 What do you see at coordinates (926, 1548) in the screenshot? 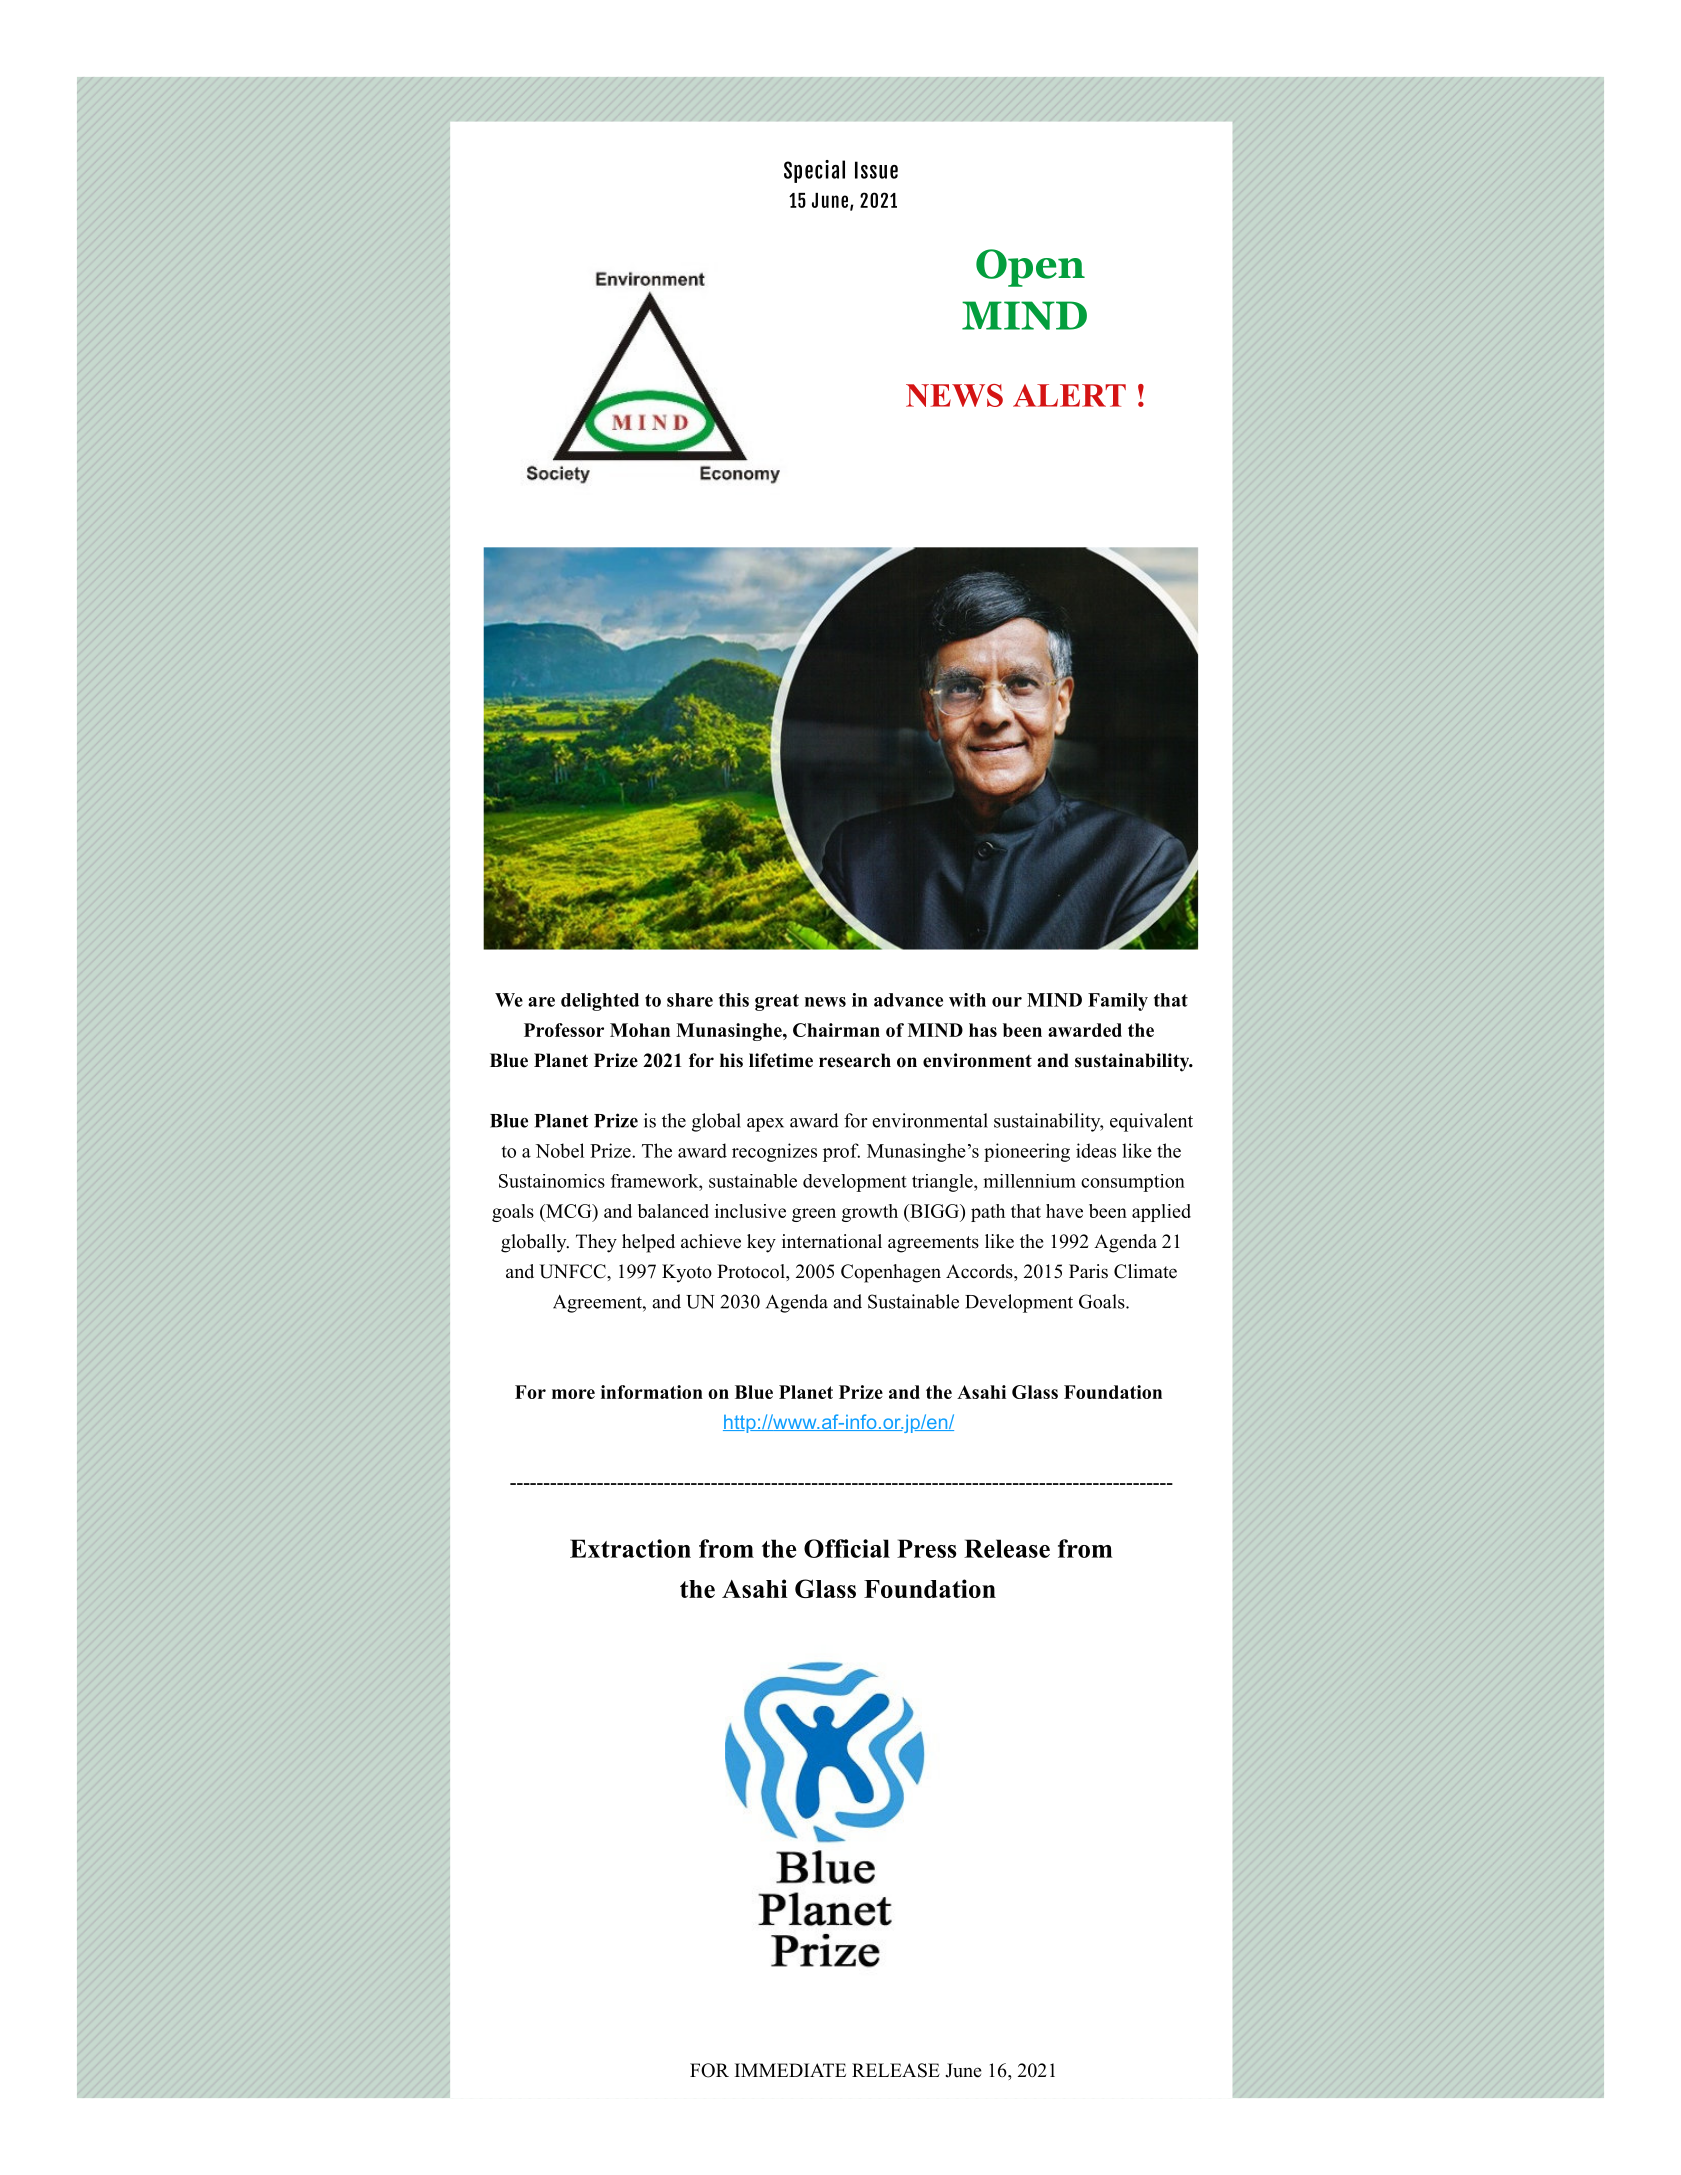
I see `Press` at bounding box center [926, 1548].
